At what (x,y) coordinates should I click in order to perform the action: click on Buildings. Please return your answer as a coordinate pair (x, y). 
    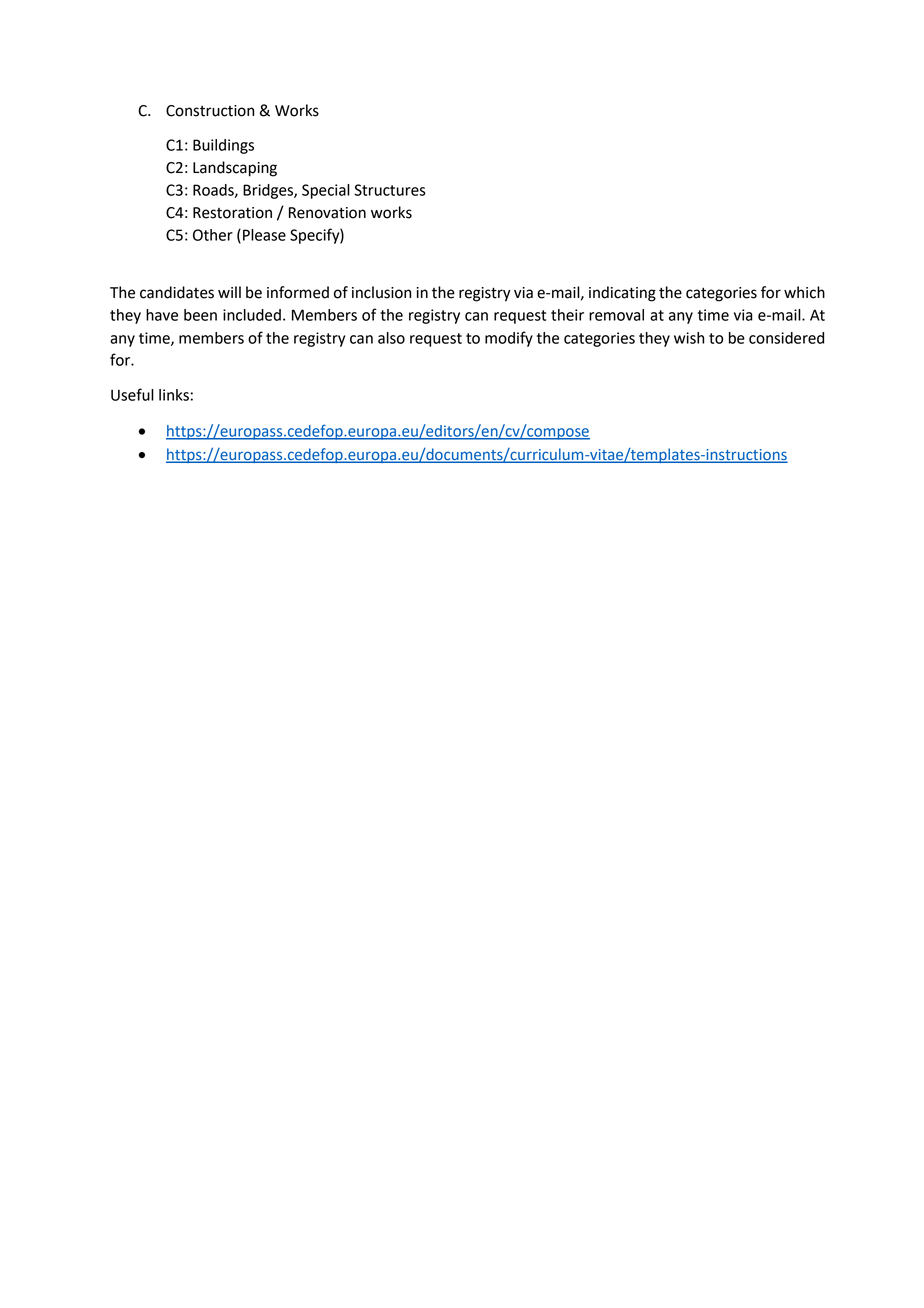
    Looking at the image, I should click on (223, 146).
